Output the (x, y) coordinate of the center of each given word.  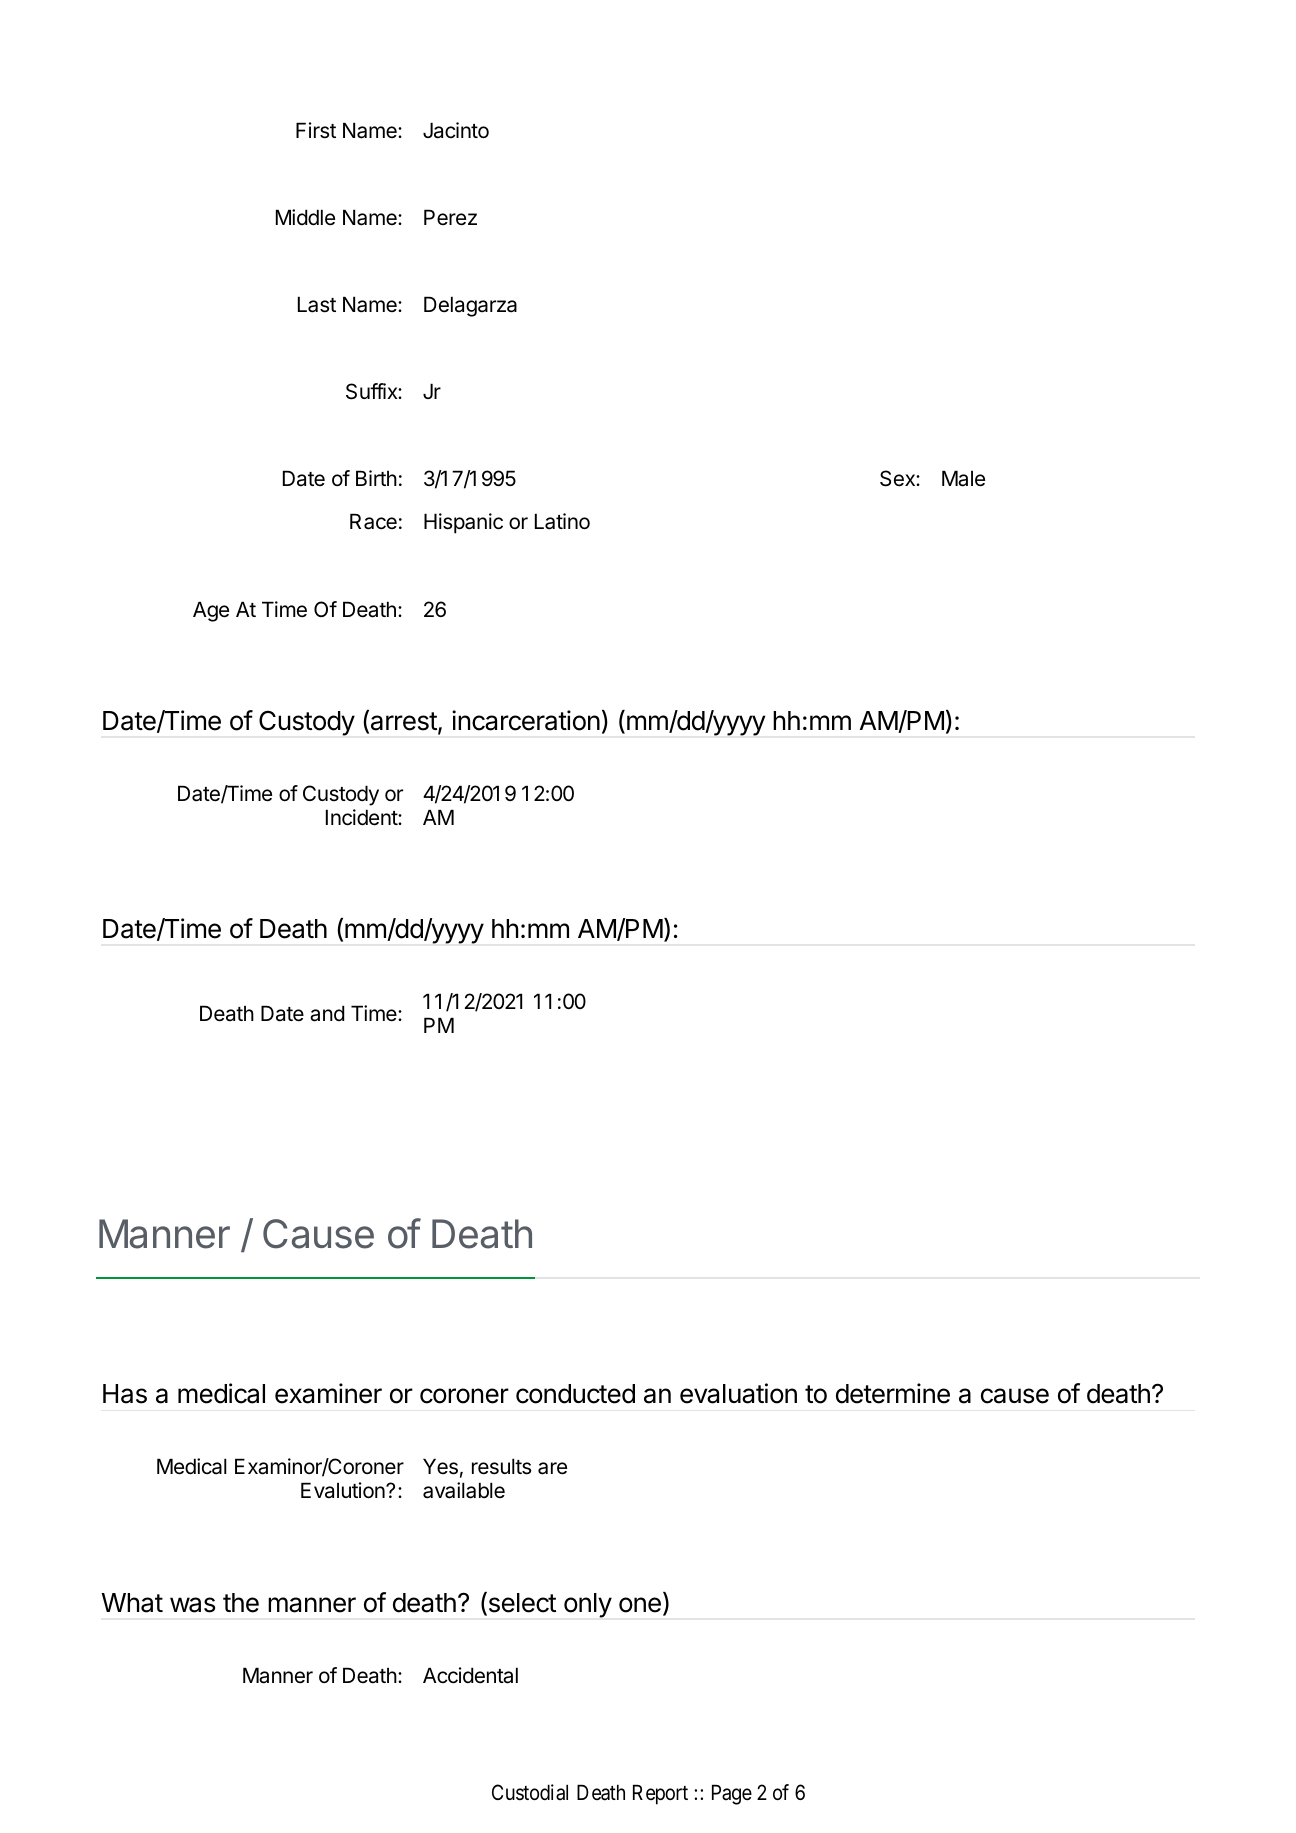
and (327, 1013)
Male (963, 478)
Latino (562, 521)
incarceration (526, 720)
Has (125, 1394)
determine (893, 1393)
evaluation (738, 1393)
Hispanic (463, 523)
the (241, 1603)
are (552, 1468)
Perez (450, 217)
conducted (575, 1394)
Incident (362, 817)
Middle (305, 217)
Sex (898, 478)
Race (373, 521)
